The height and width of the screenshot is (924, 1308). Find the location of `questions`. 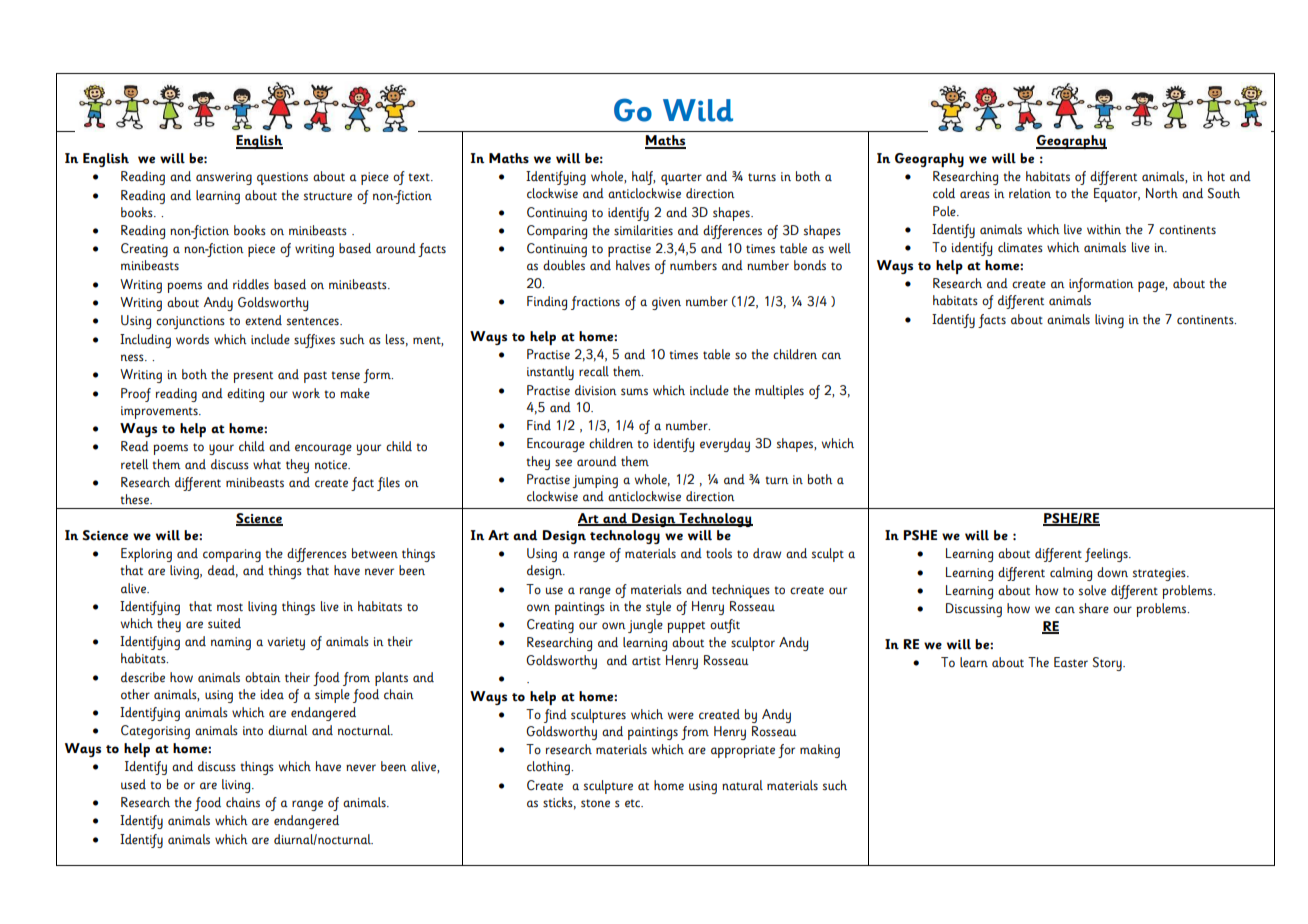

questions is located at coordinates (282, 178).
